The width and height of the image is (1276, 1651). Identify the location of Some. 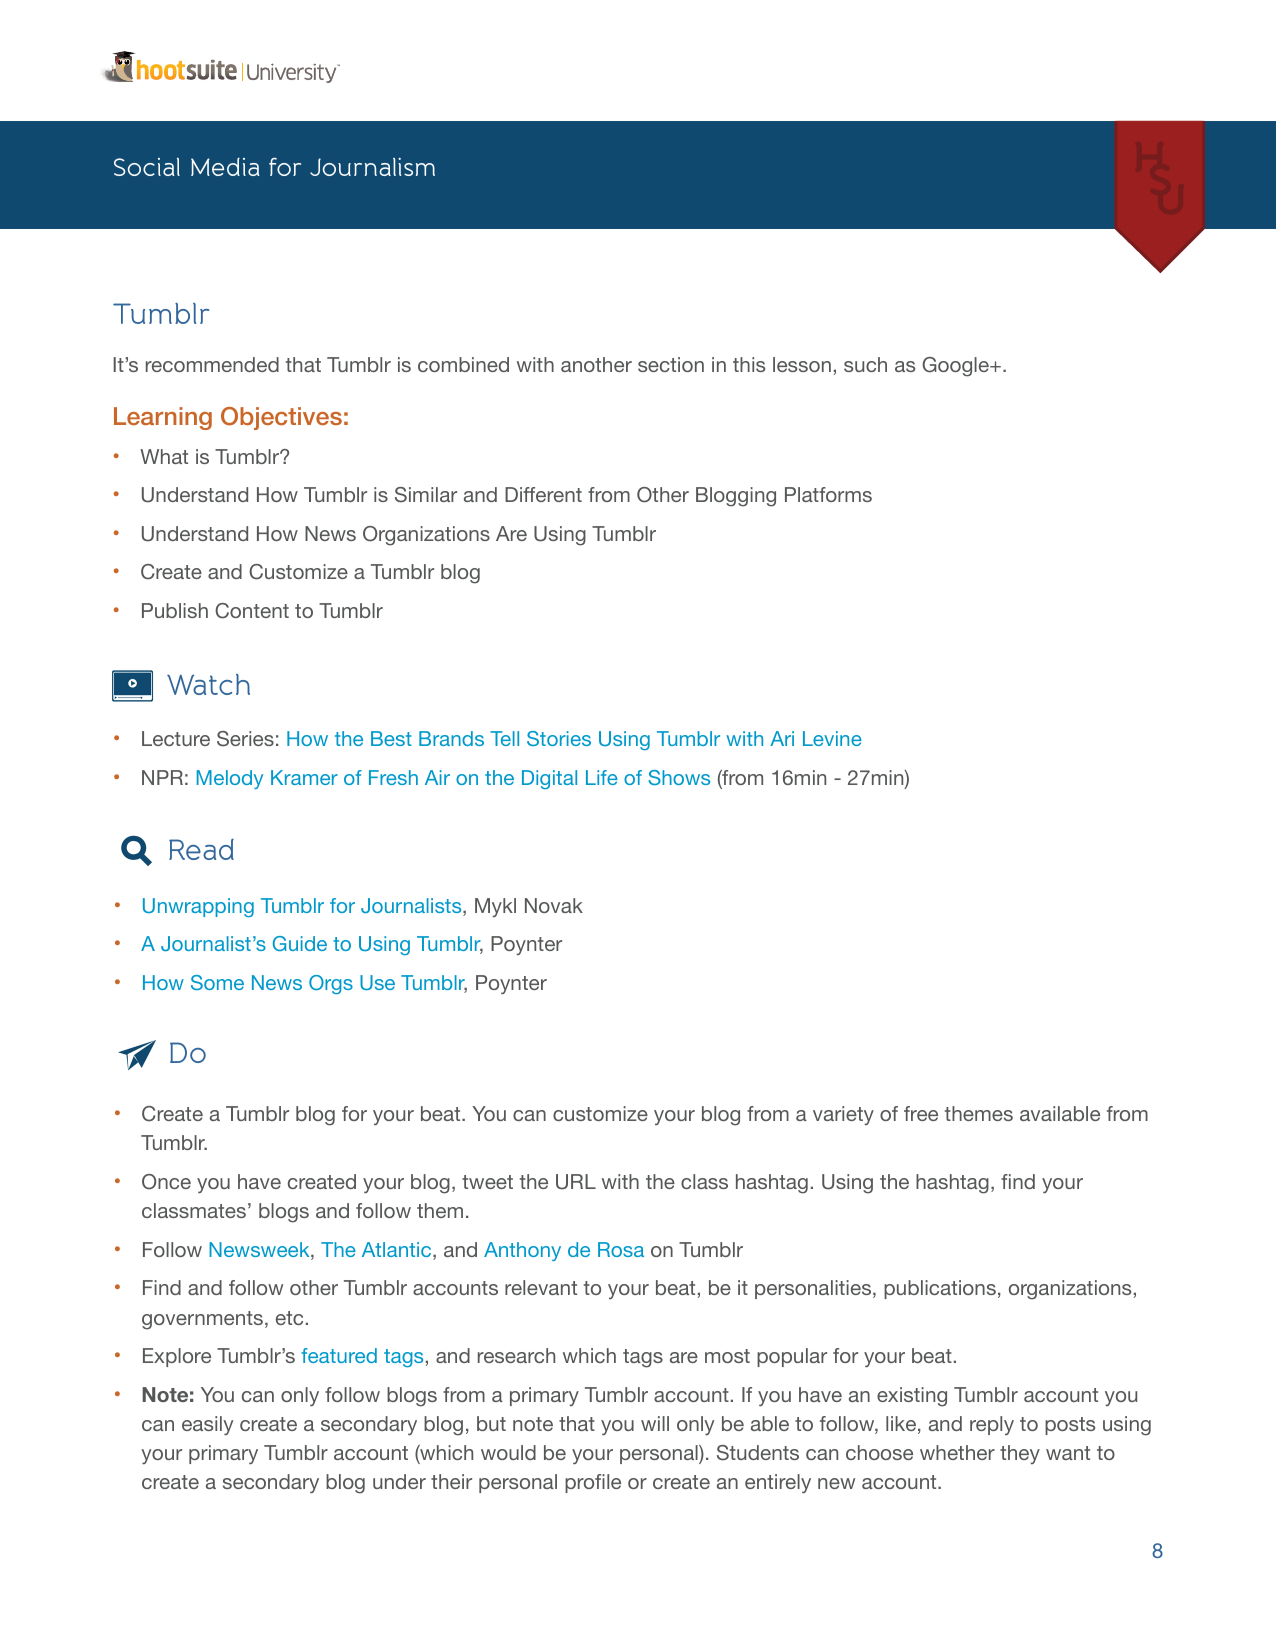
(217, 982).
